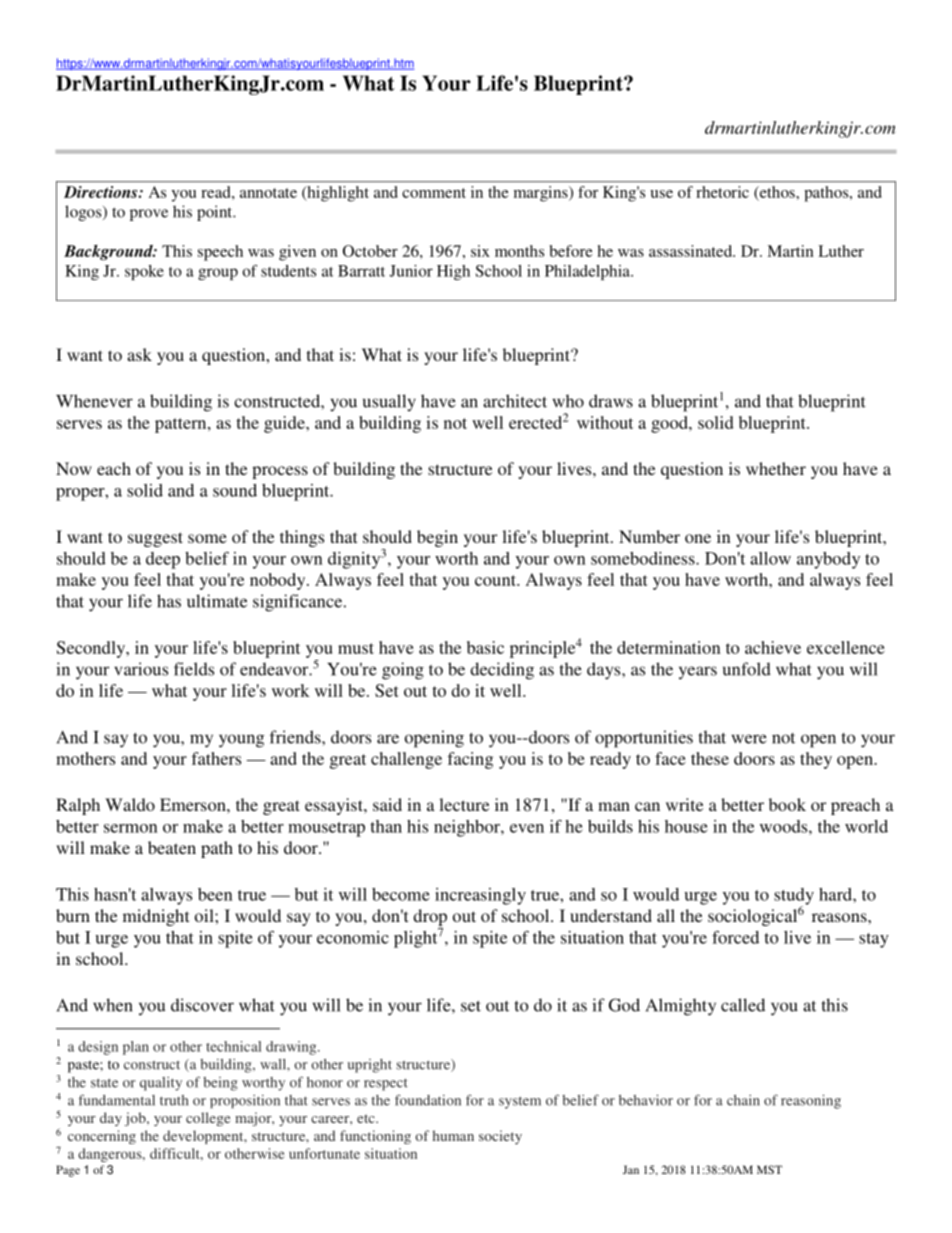 The height and width of the screenshot is (1233, 952). Describe the element at coordinates (149, 215) in the screenshot. I see `prove` at that location.
